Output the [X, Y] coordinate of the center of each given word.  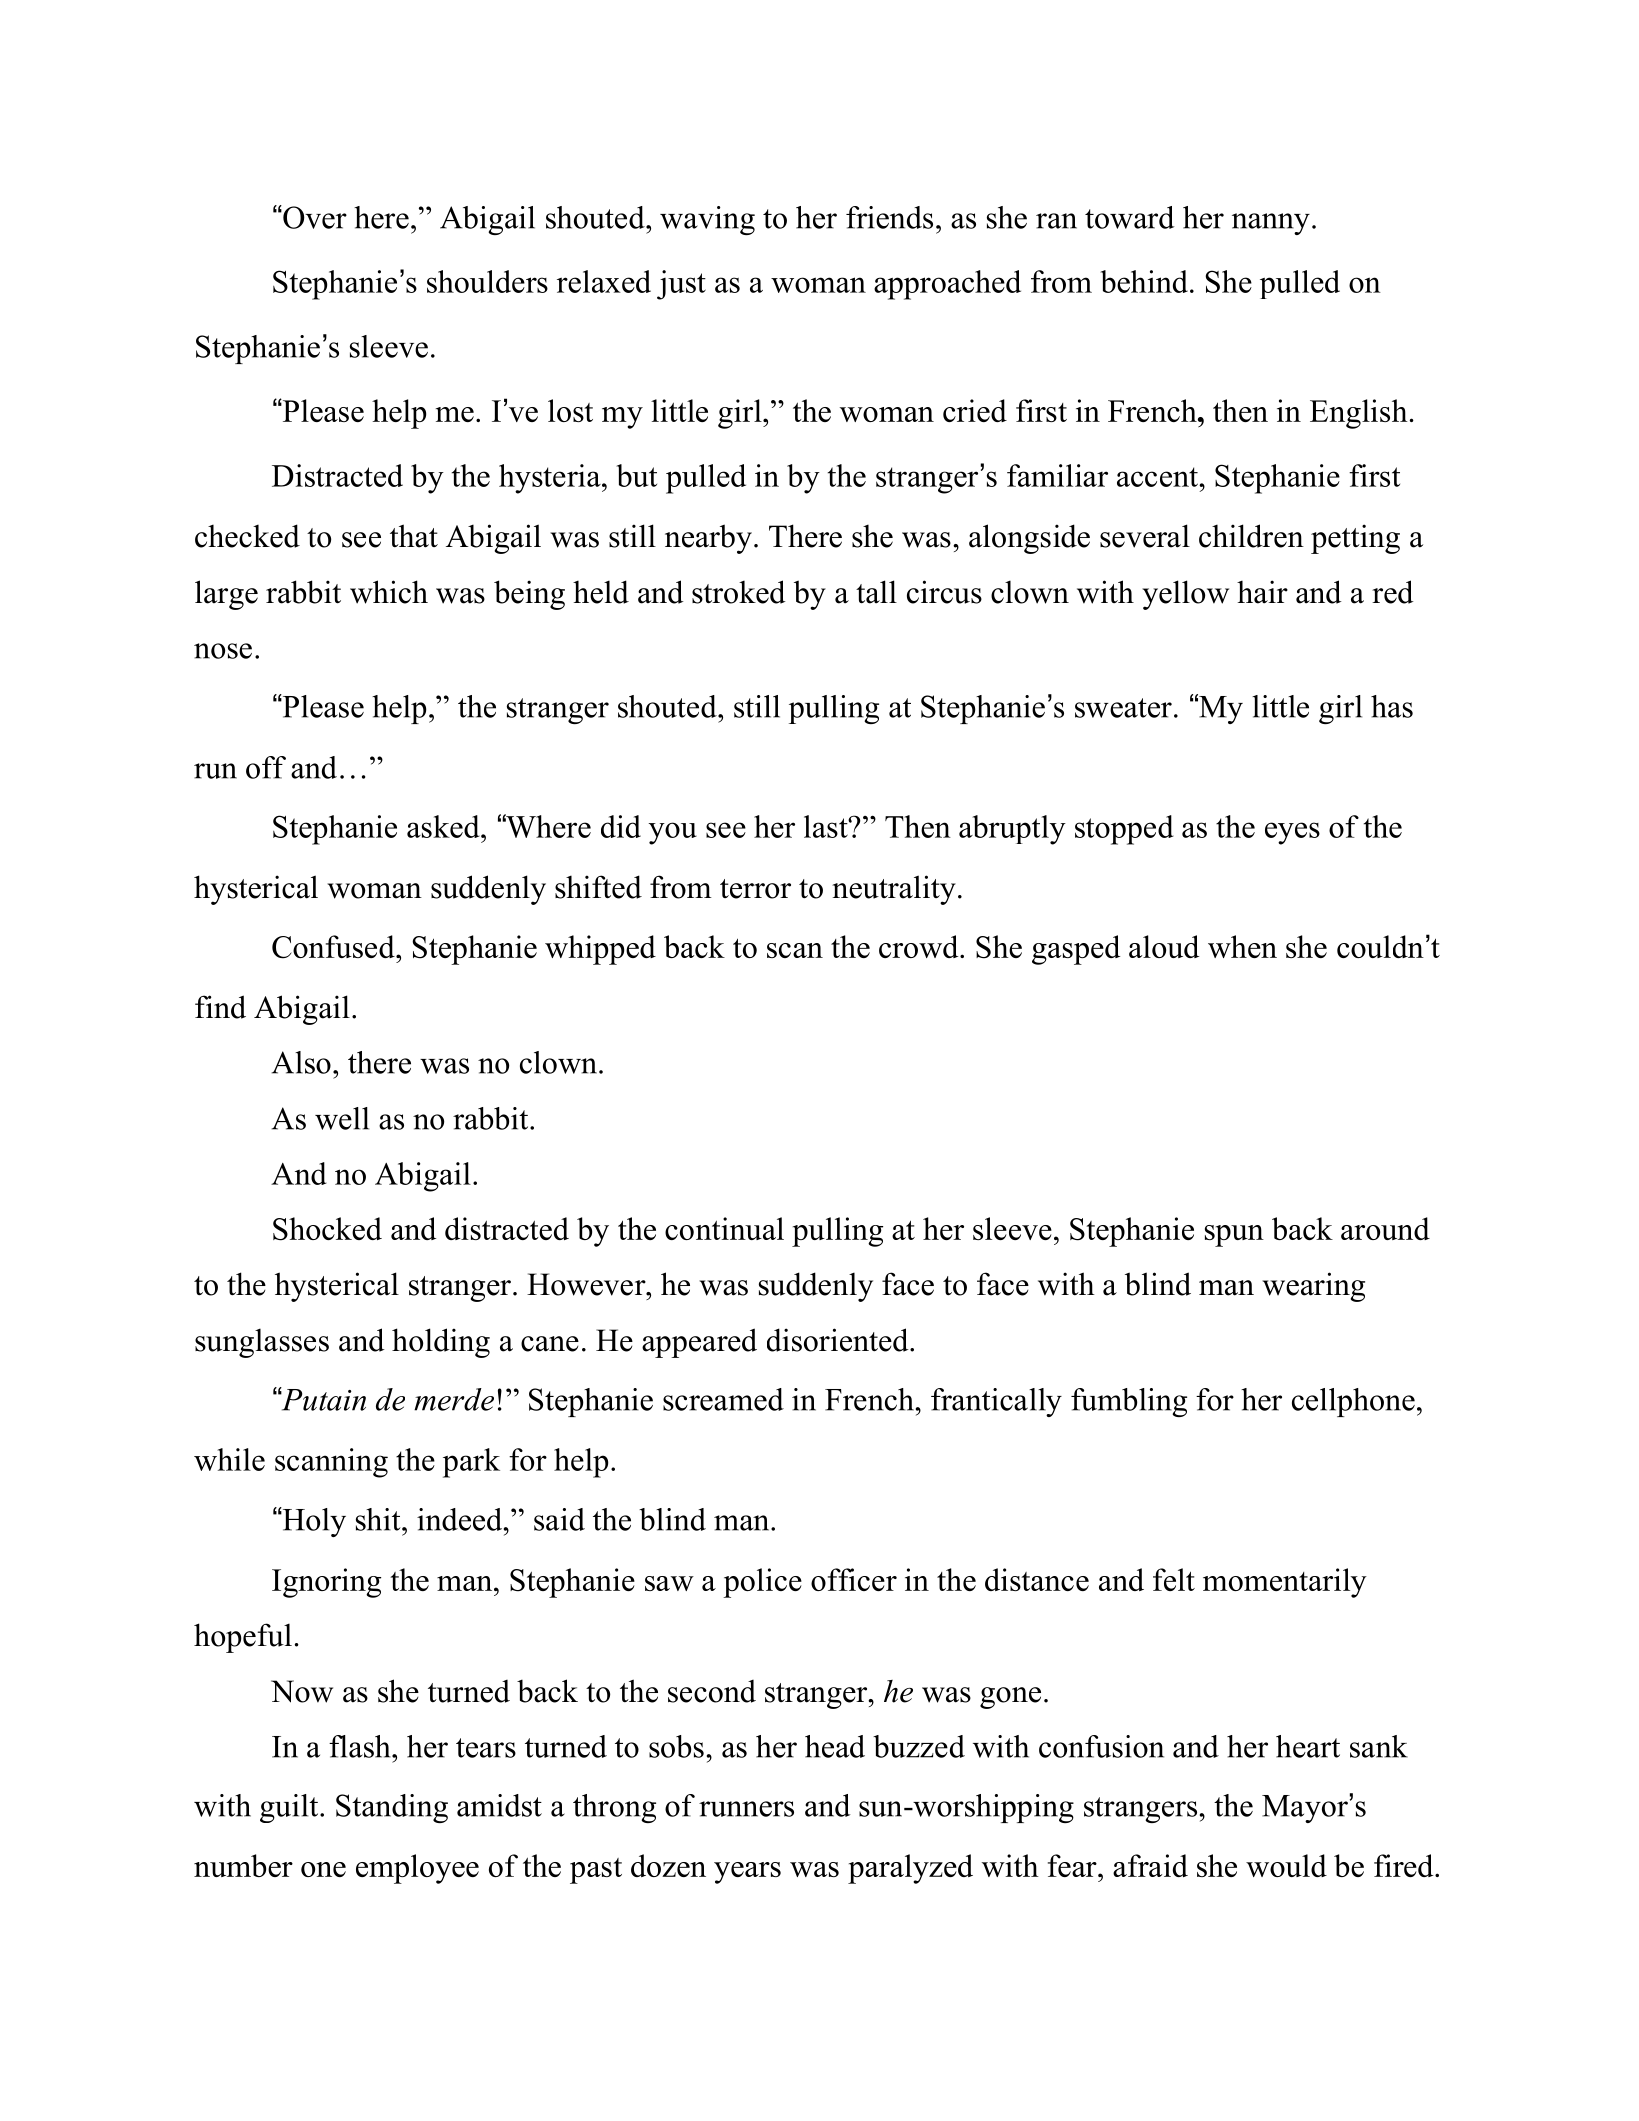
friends [889, 217]
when [1242, 946]
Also [301, 1062]
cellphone [1353, 1402]
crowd [920, 946]
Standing [392, 1808]
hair [1262, 592]
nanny [1271, 224]
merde [454, 1399]
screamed [723, 1399]
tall [876, 592]
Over [314, 217]
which [389, 592]
